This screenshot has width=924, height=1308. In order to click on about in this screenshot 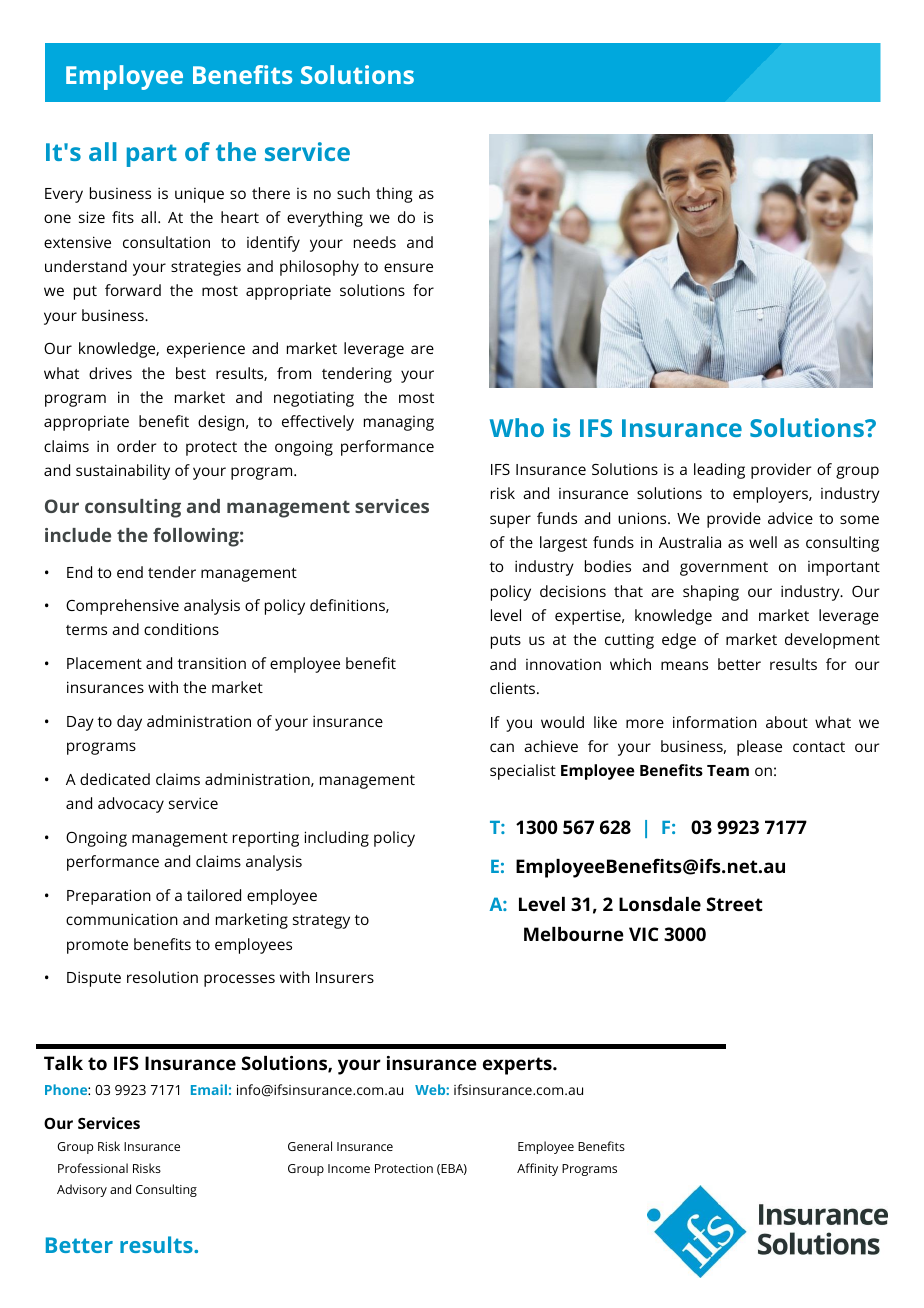, I will do `click(787, 722)`.
